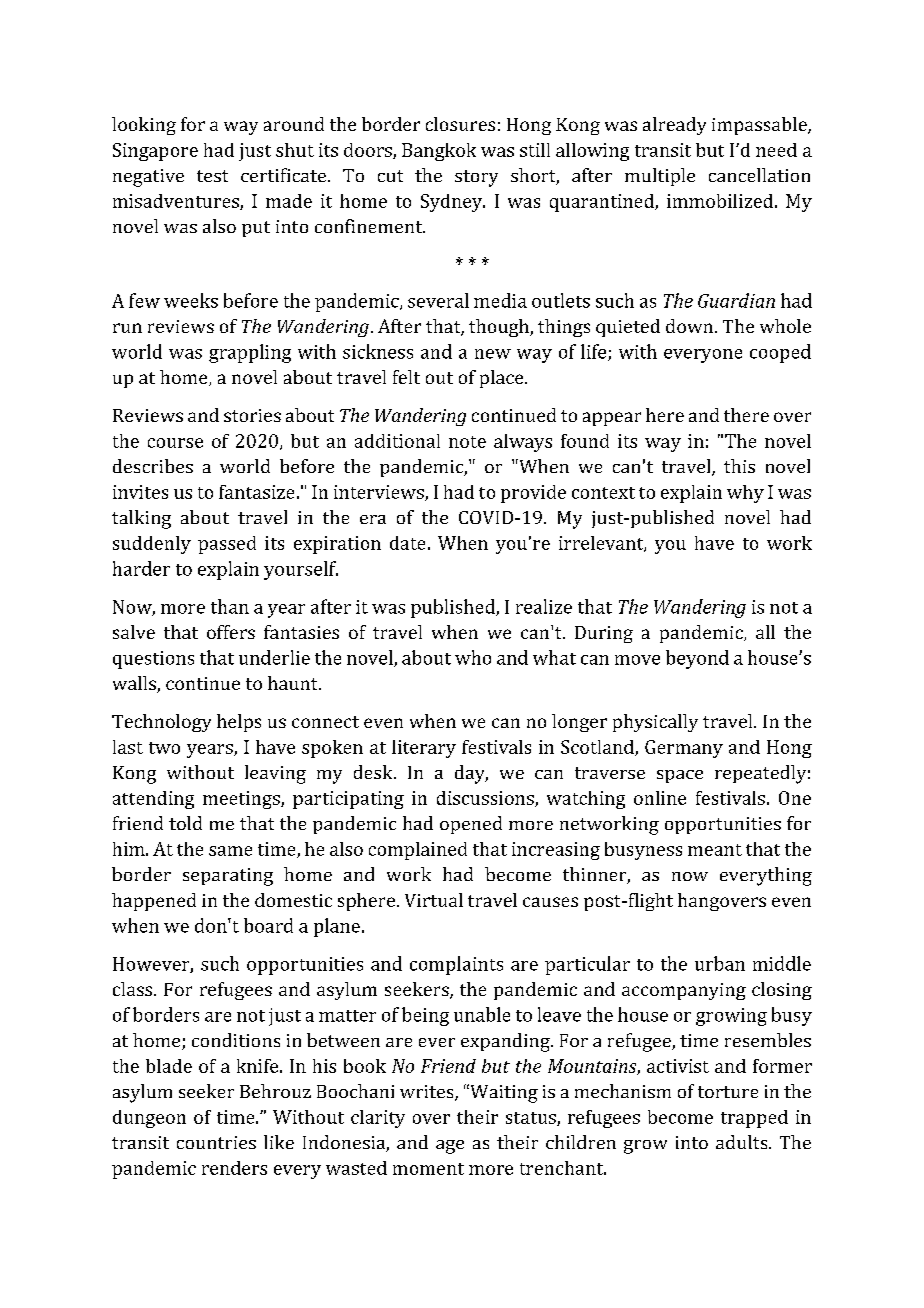  I want to click on adults, so click(743, 1142).
